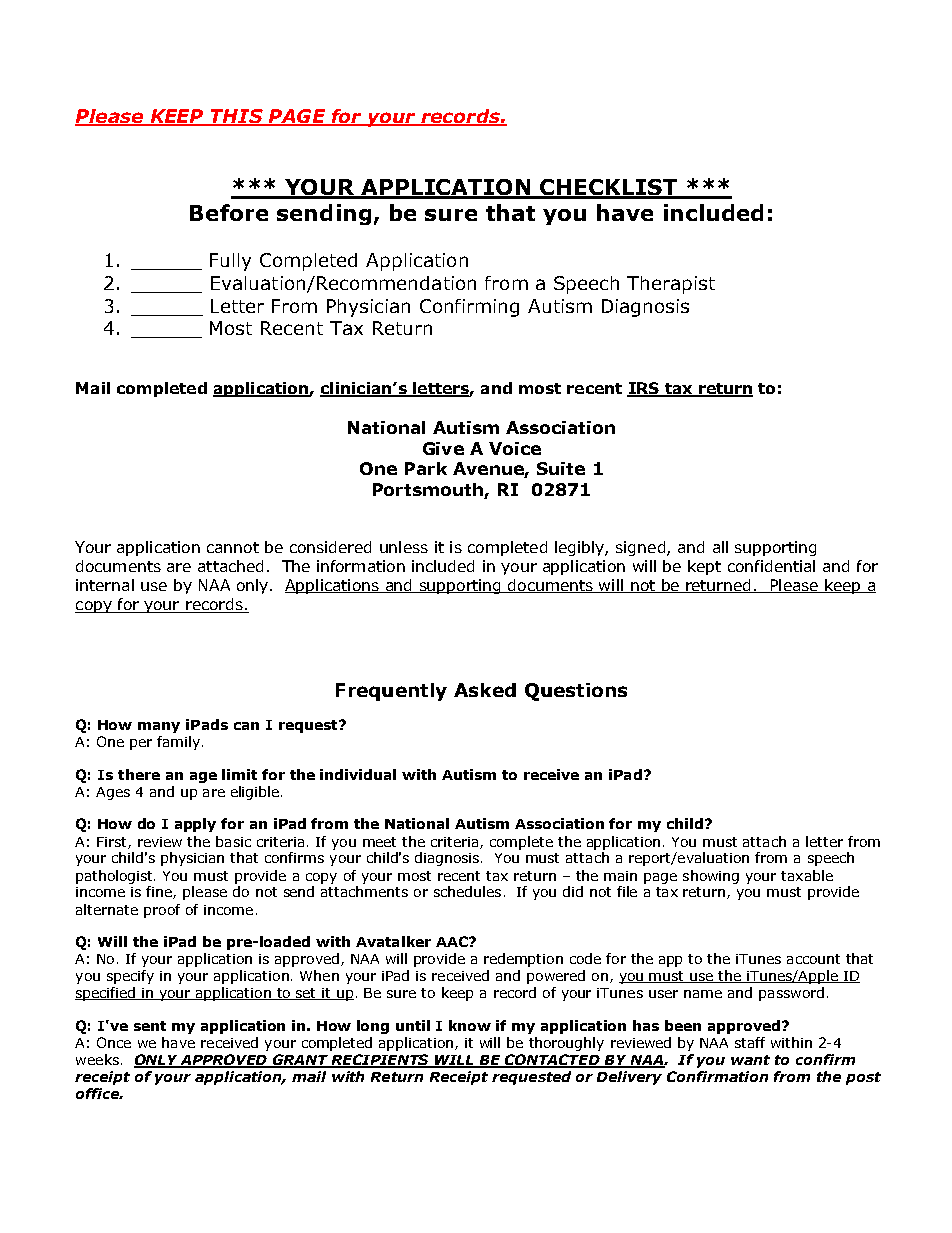 The height and width of the document is (1233, 952). Describe the element at coordinates (105, 585) in the document. I see `internal` at that location.
